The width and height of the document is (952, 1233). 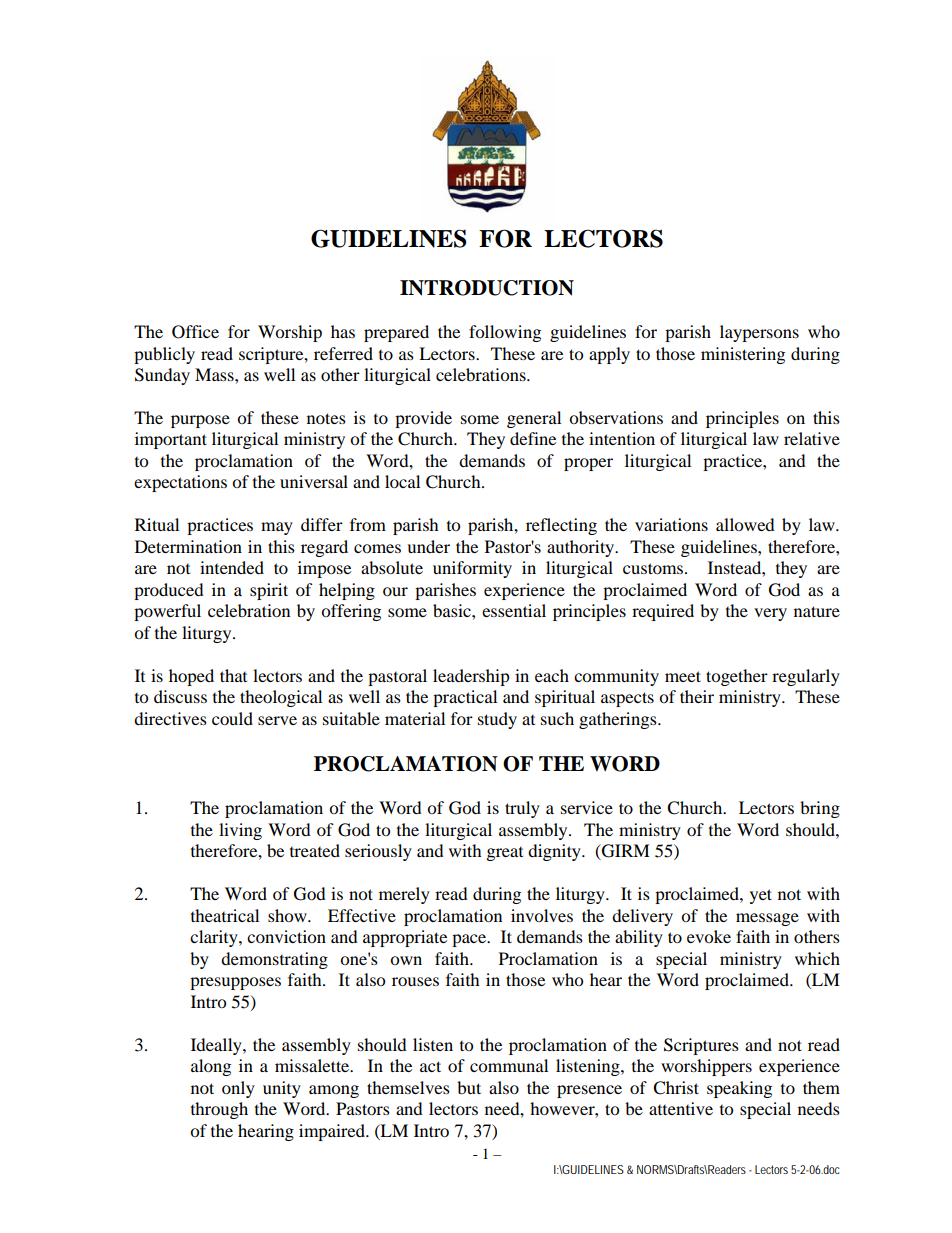 What do you see at coordinates (232, 718) in the document?
I see `could` at bounding box center [232, 718].
